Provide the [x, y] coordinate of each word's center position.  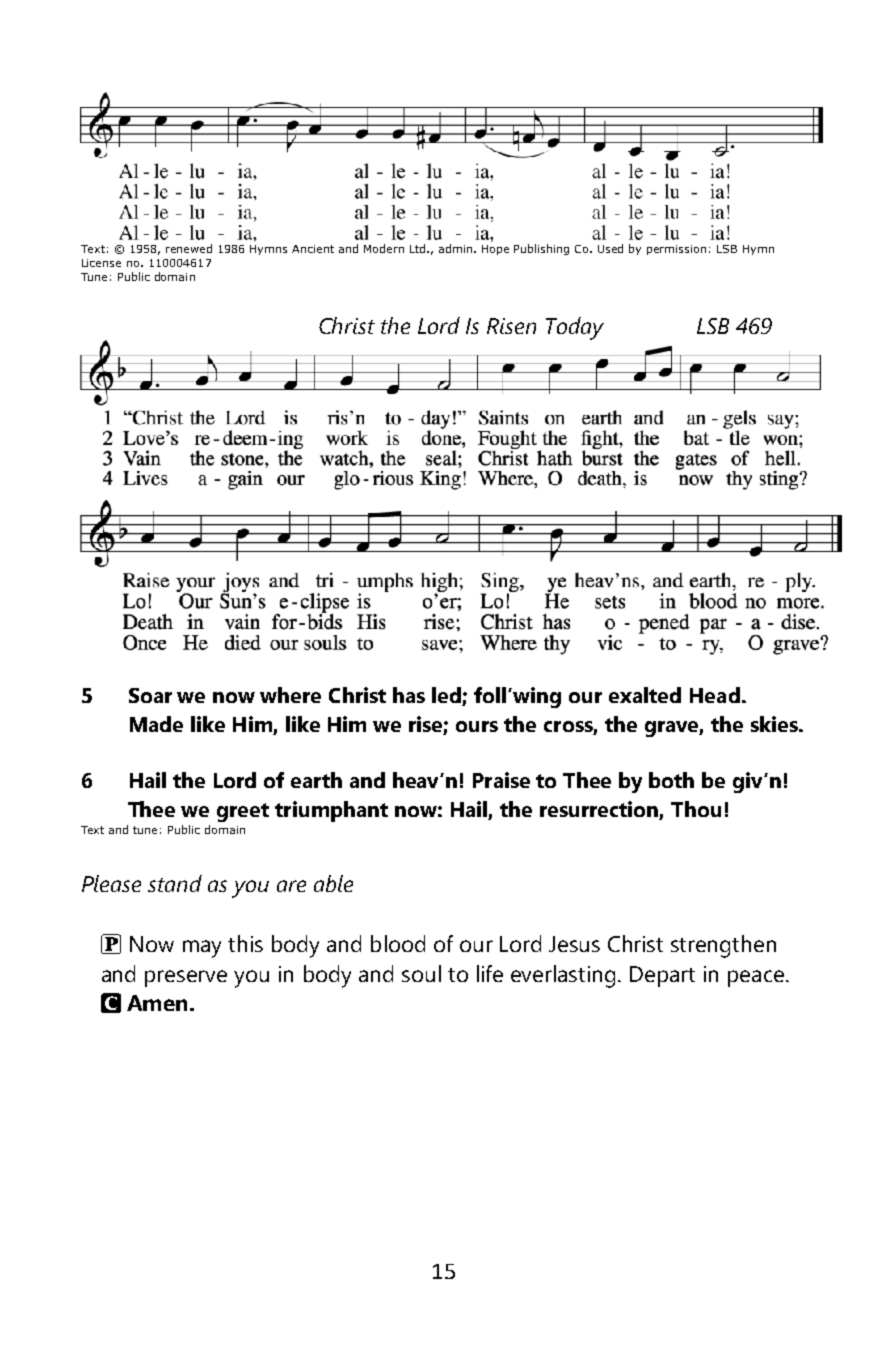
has [409, 695]
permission [676, 250]
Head [715, 695]
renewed [189, 248]
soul [421, 973]
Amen [157, 1003]
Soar [150, 695]
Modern [384, 248]
